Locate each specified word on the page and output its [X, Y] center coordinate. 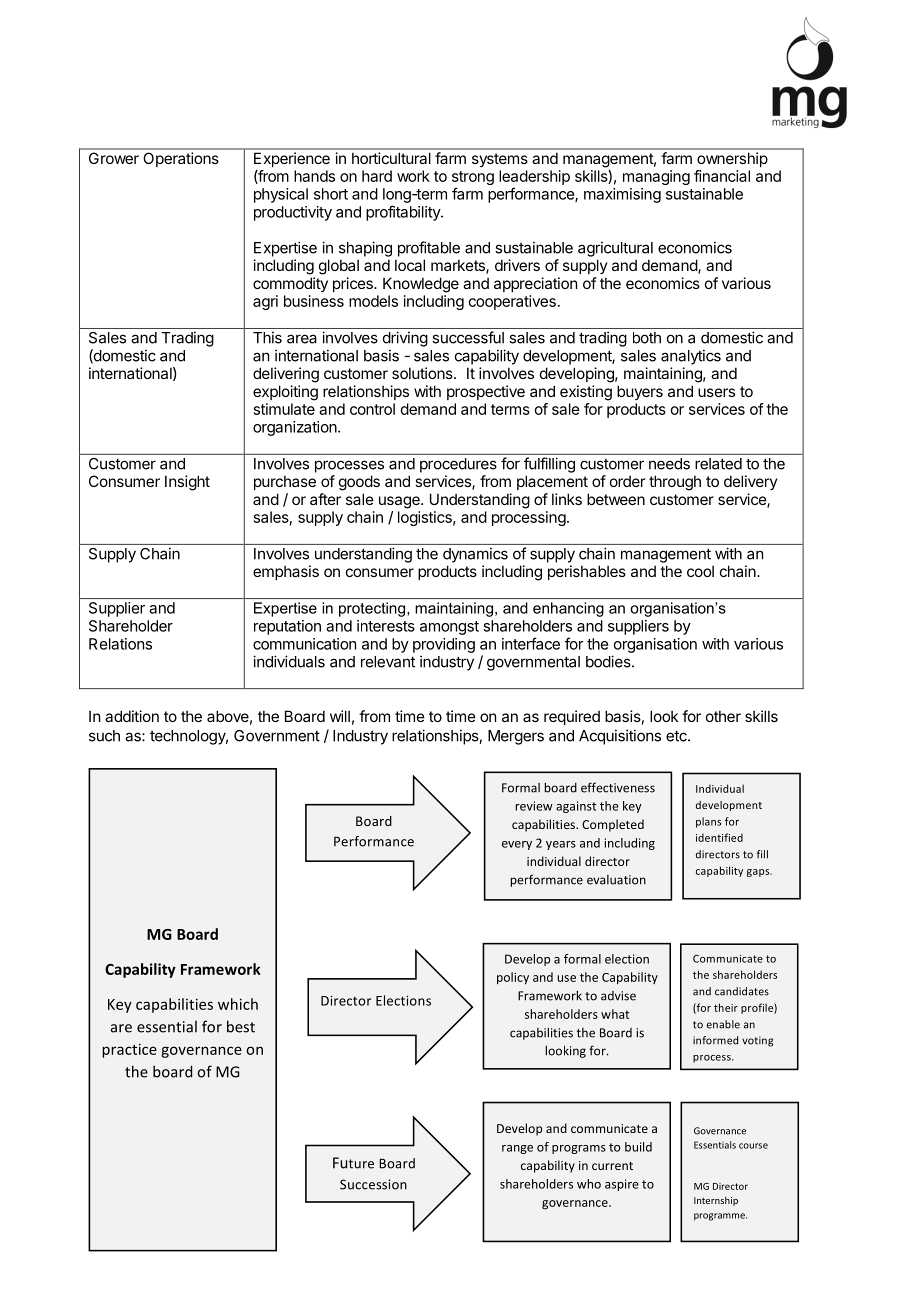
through [675, 483]
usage [400, 502]
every [517, 845]
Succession [373, 1184]
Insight [187, 483]
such [104, 736]
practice [129, 1050]
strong [473, 179]
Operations [181, 159]
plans [708, 822]
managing [656, 177]
